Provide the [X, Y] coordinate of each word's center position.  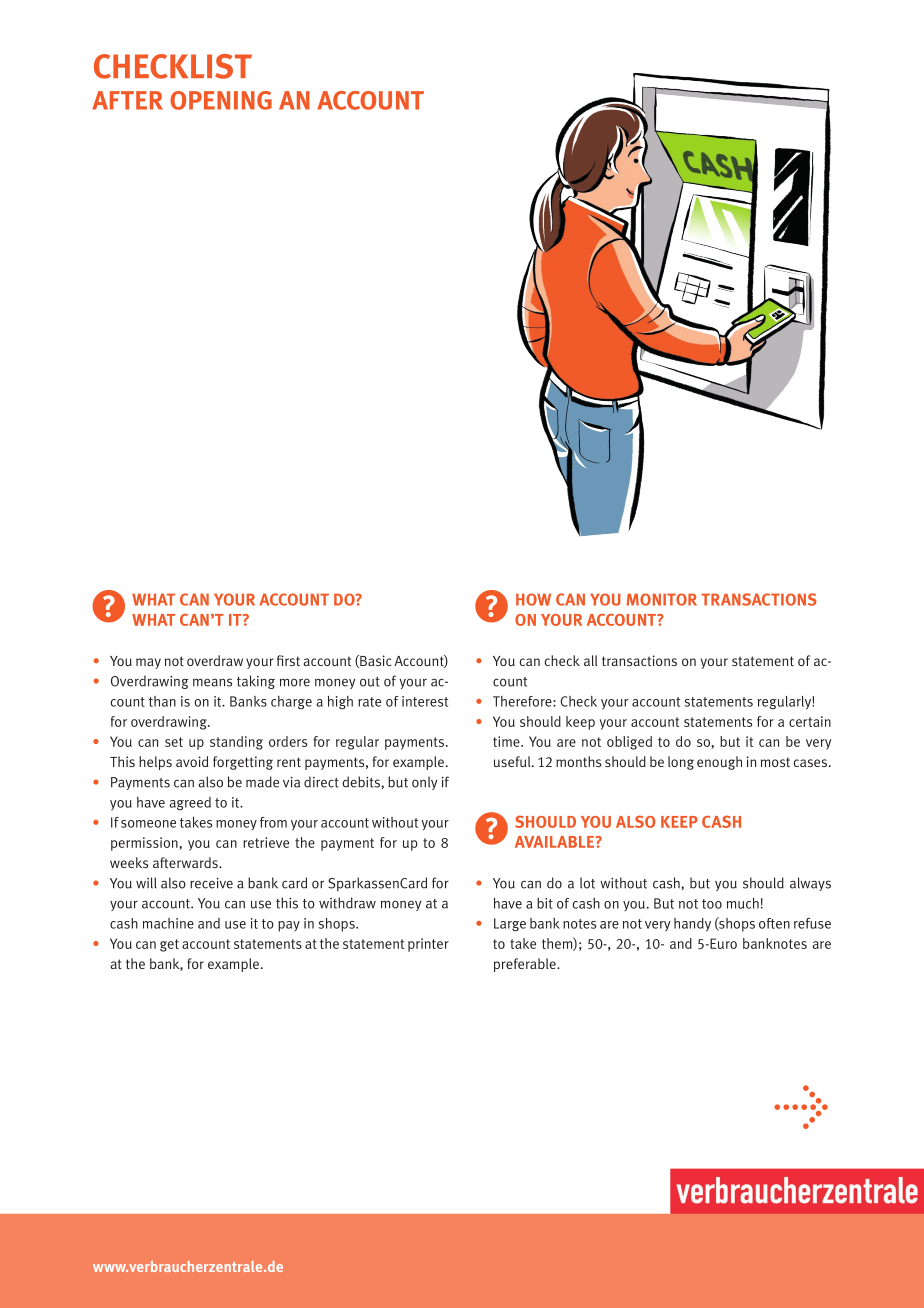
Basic [374, 661]
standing [236, 743]
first [288, 660]
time [507, 741]
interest [425, 701]
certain [810, 721]
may [148, 663]
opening [221, 100]
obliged [629, 743]
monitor [662, 599]
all [591, 660]
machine [168, 923]
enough [719, 763]
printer [428, 945]
